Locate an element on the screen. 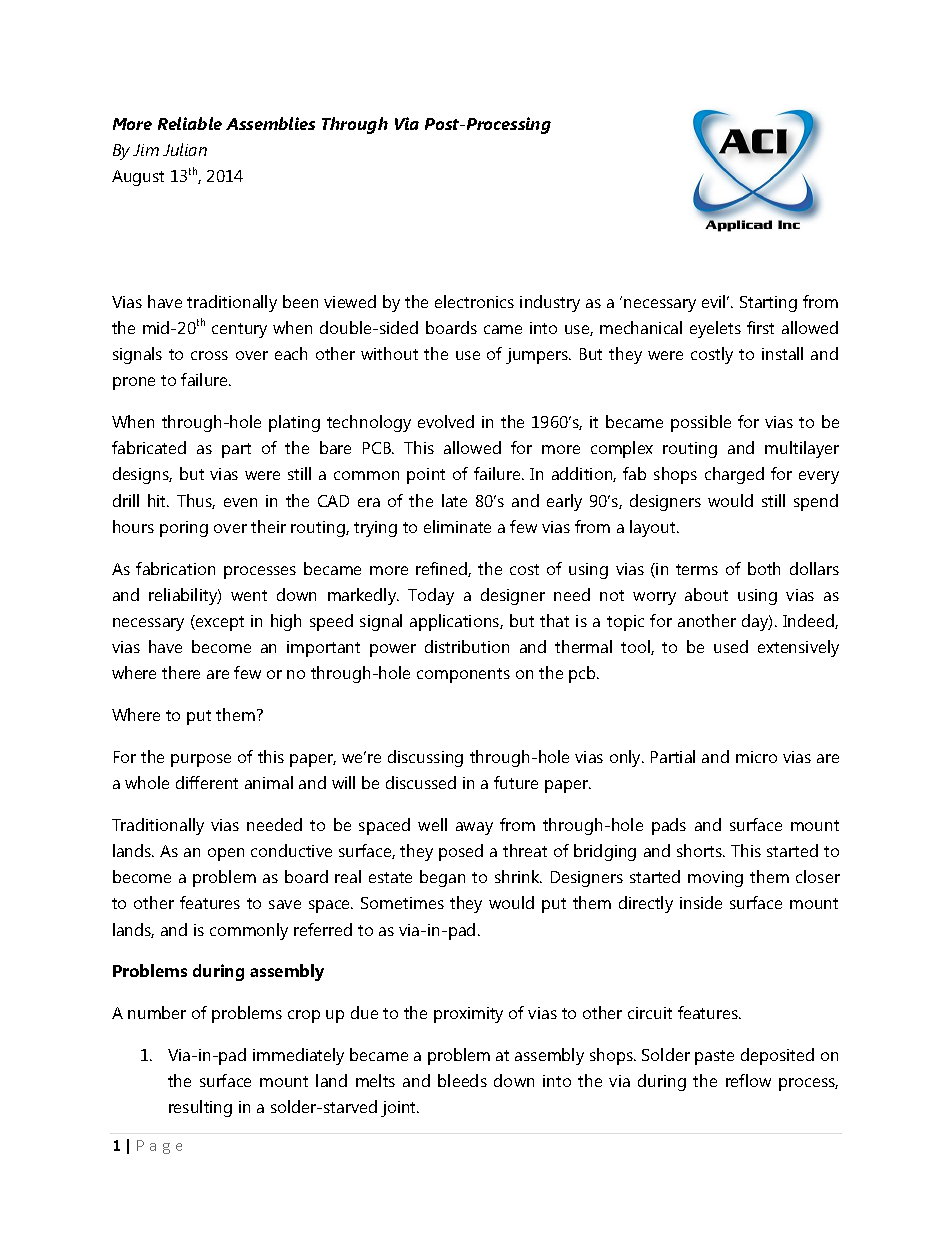 The height and width of the screenshot is (1233, 952). resulting is located at coordinates (200, 1108).
